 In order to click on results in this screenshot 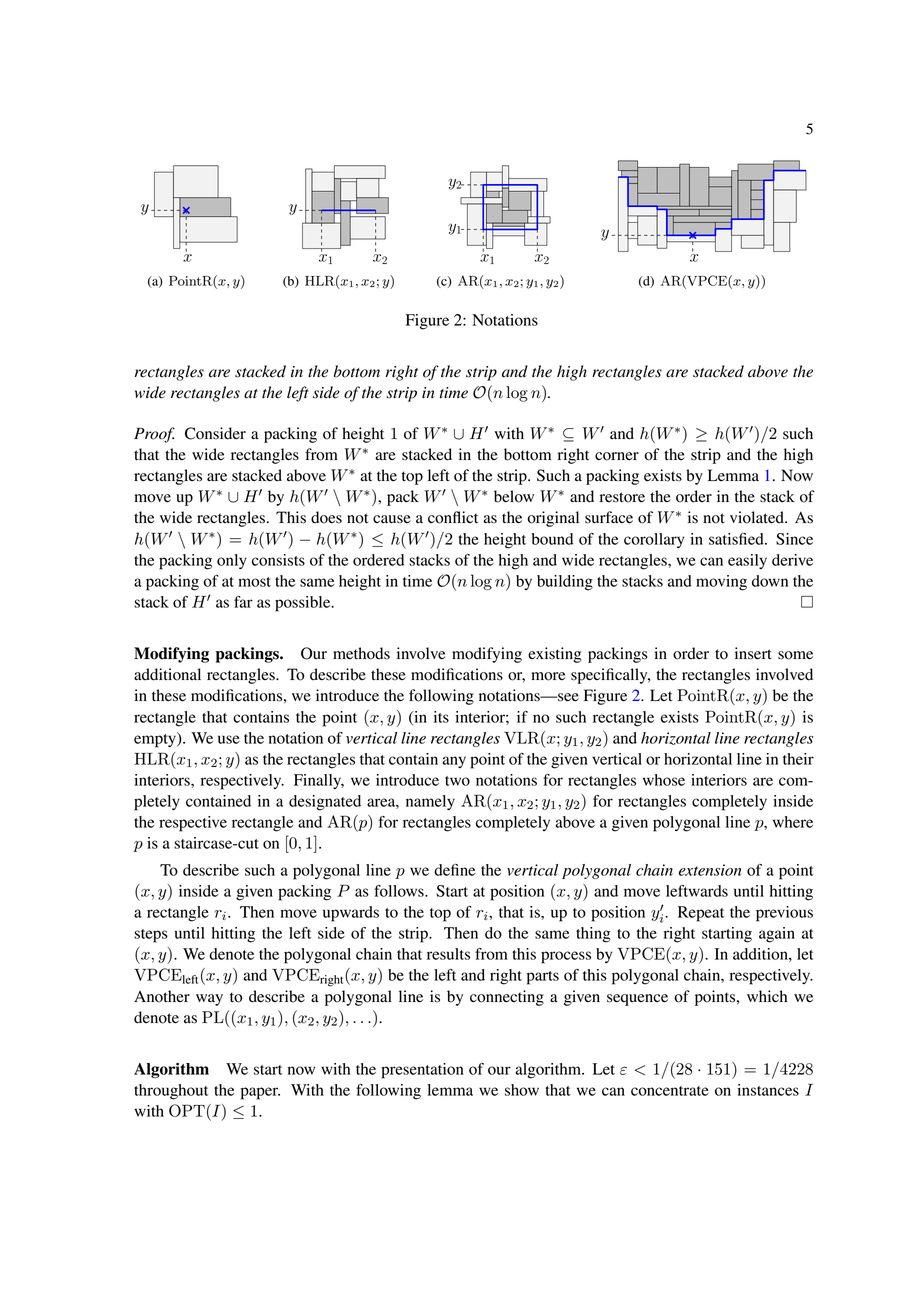, I will do `click(448, 954)`.
